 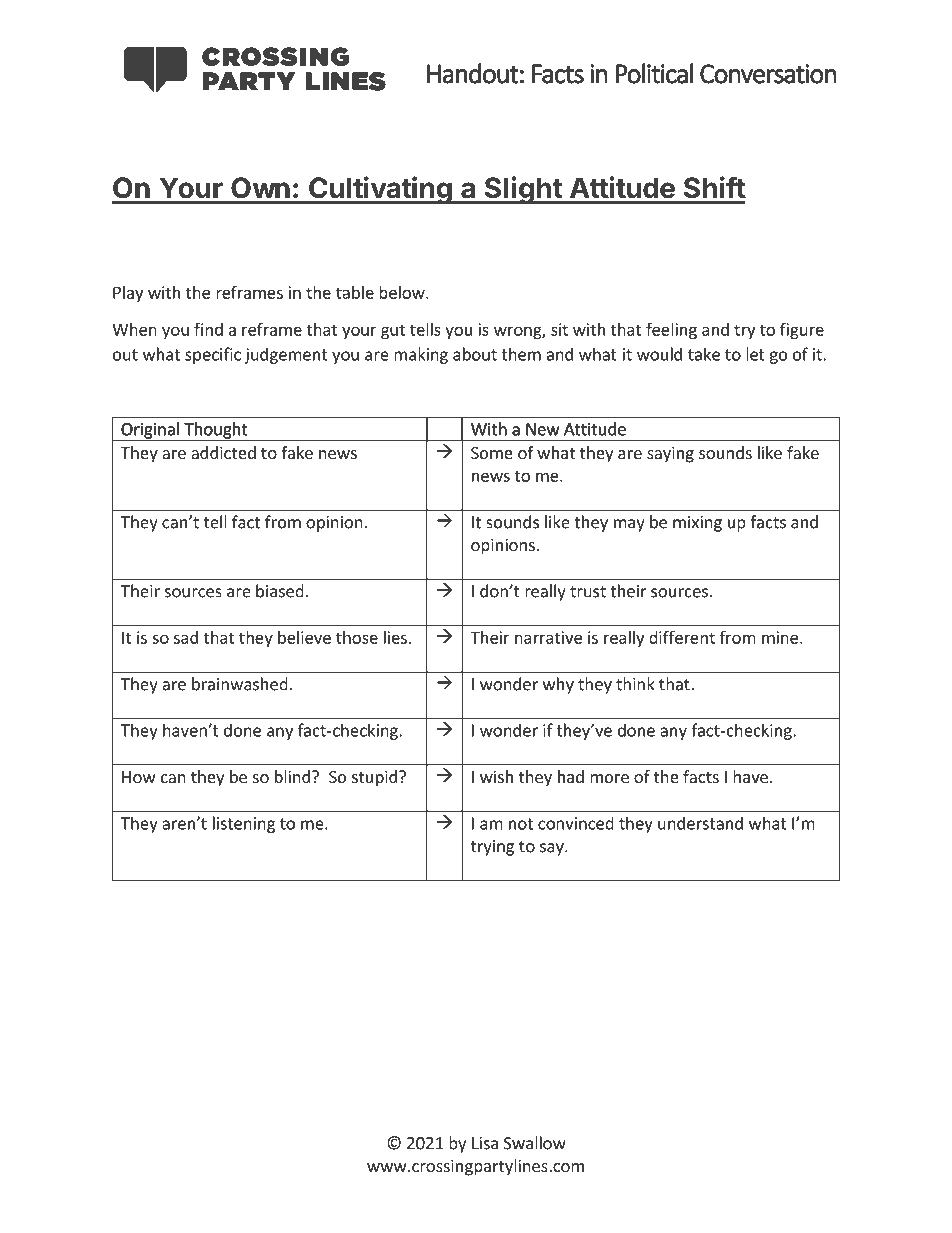 I want to click on Lisa, so click(x=485, y=1143).
